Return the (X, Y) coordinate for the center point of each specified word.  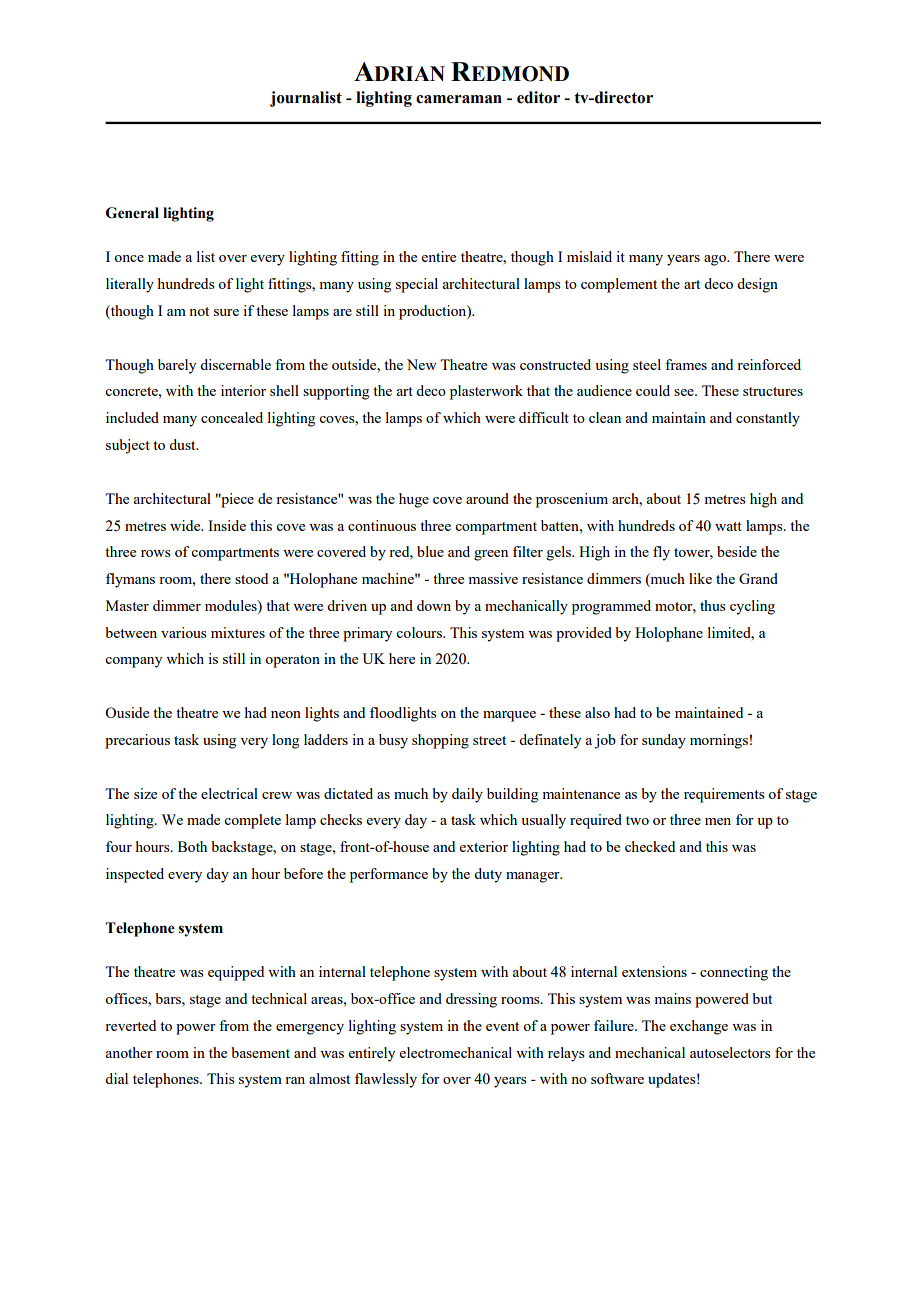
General (132, 213)
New (422, 364)
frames (686, 364)
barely (177, 366)
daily (467, 795)
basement (260, 1052)
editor (538, 97)
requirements (724, 795)
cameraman (459, 99)
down (434, 605)
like (700, 578)
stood (251, 578)
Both (192, 846)
